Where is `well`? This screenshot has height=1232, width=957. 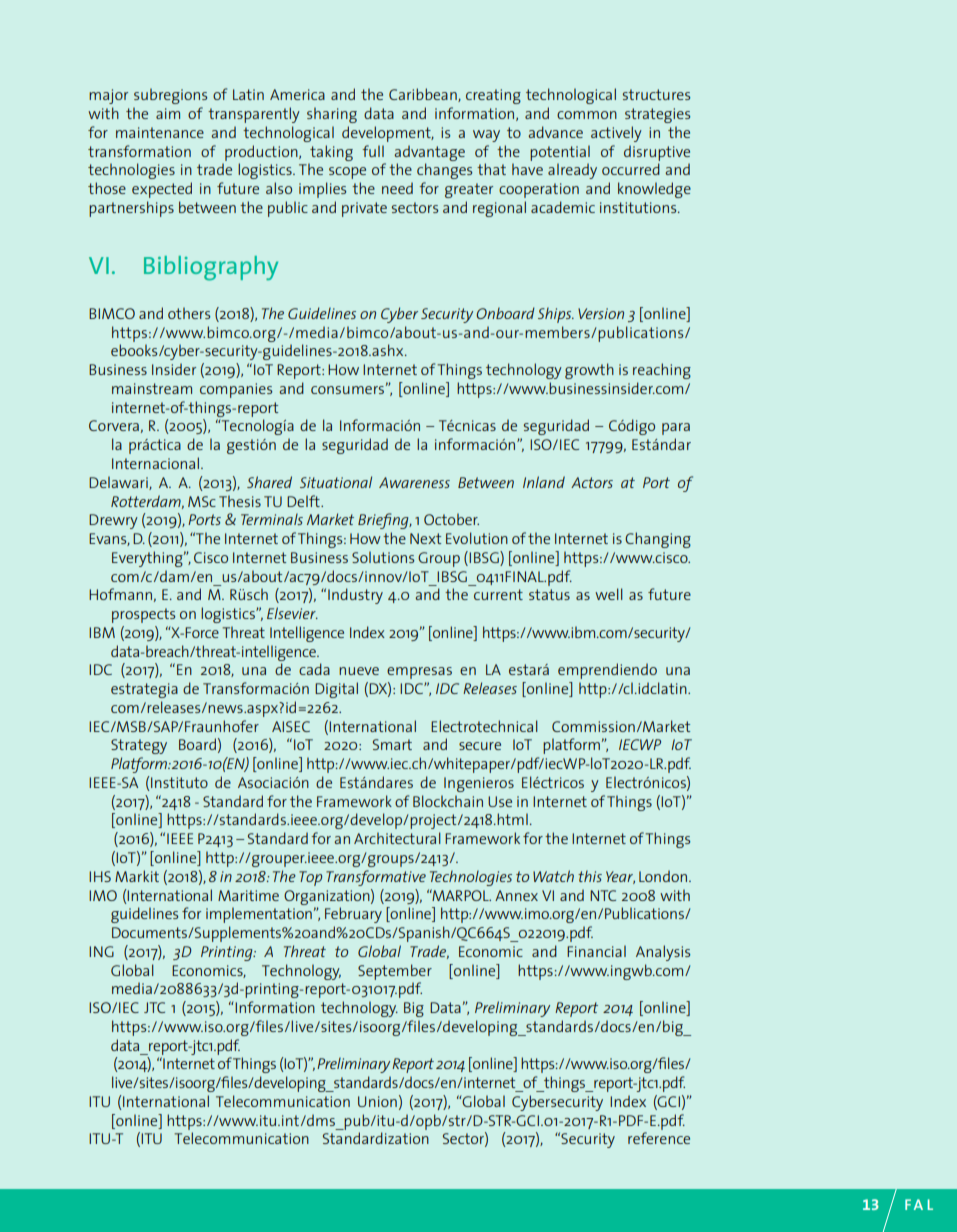 well is located at coordinates (609, 594).
